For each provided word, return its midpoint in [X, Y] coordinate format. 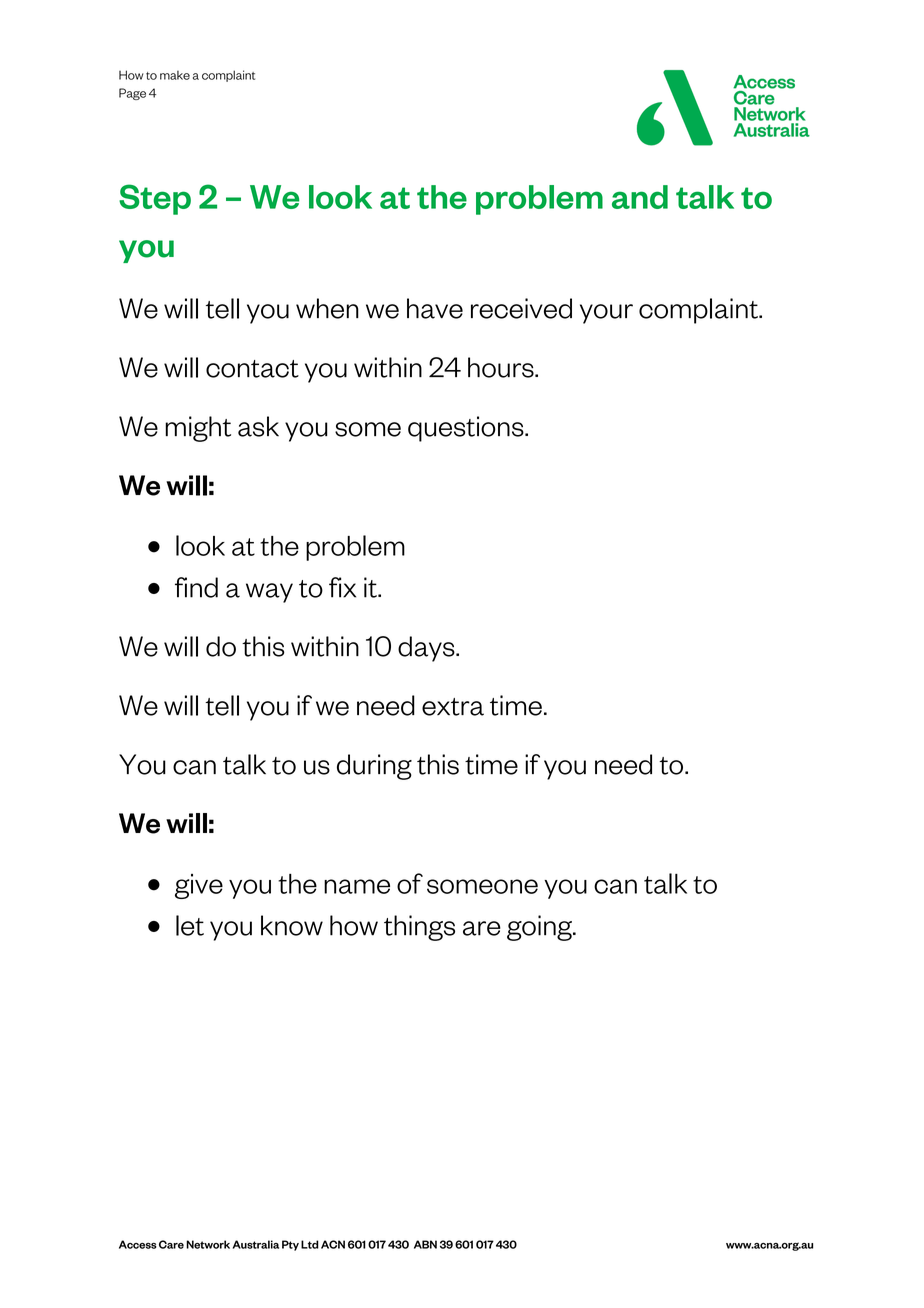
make [175, 75]
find [196, 587]
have [435, 308]
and [640, 197]
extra [453, 707]
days [427, 649]
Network [208, 1244]
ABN [425, 1244]
